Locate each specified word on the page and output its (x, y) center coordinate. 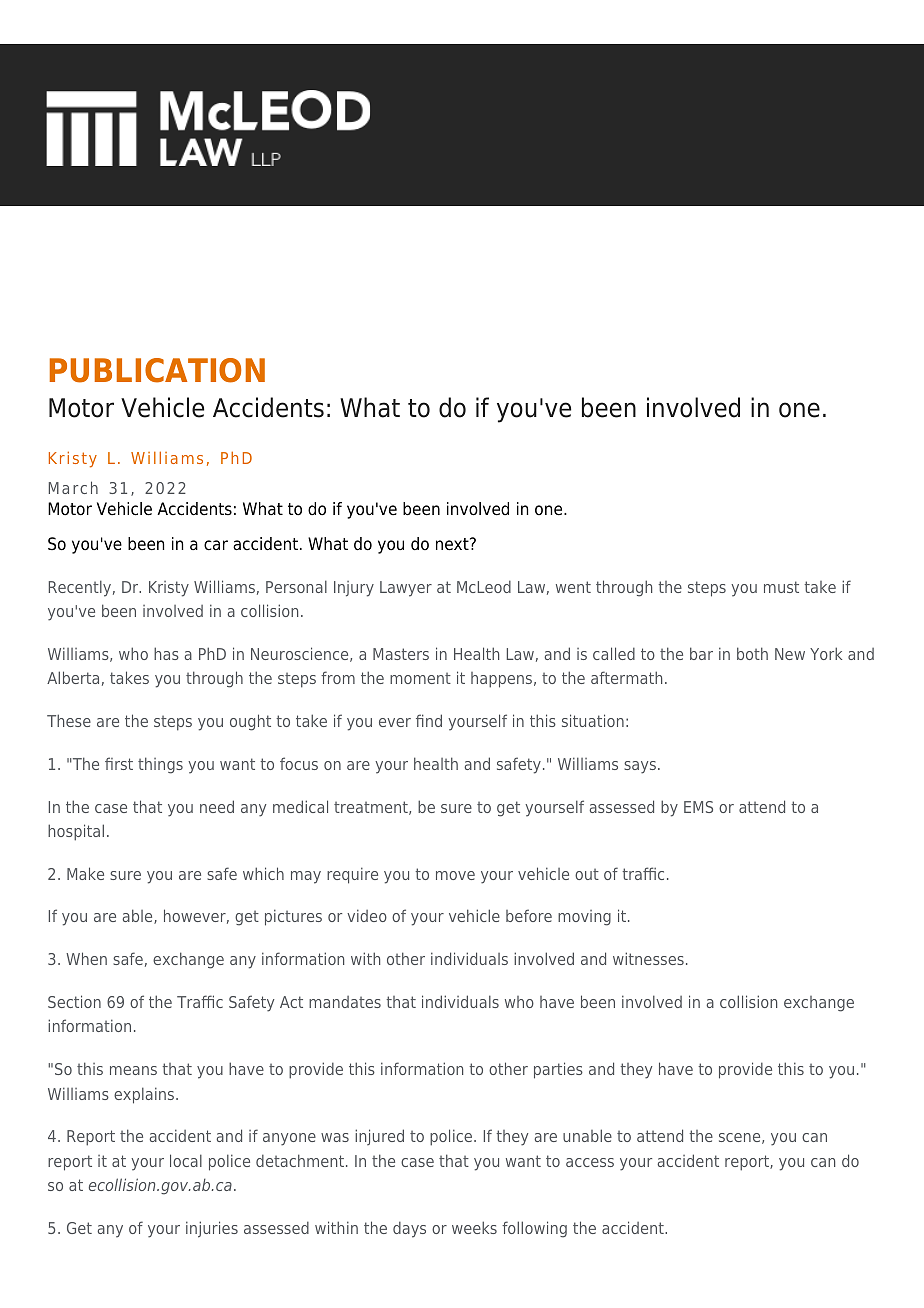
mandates (345, 1002)
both (752, 653)
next (453, 544)
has (166, 653)
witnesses (648, 958)
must (781, 587)
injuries (212, 1229)
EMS (698, 807)
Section (74, 1001)
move (455, 875)
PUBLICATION (157, 370)
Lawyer (406, 589)
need (217, 806)
